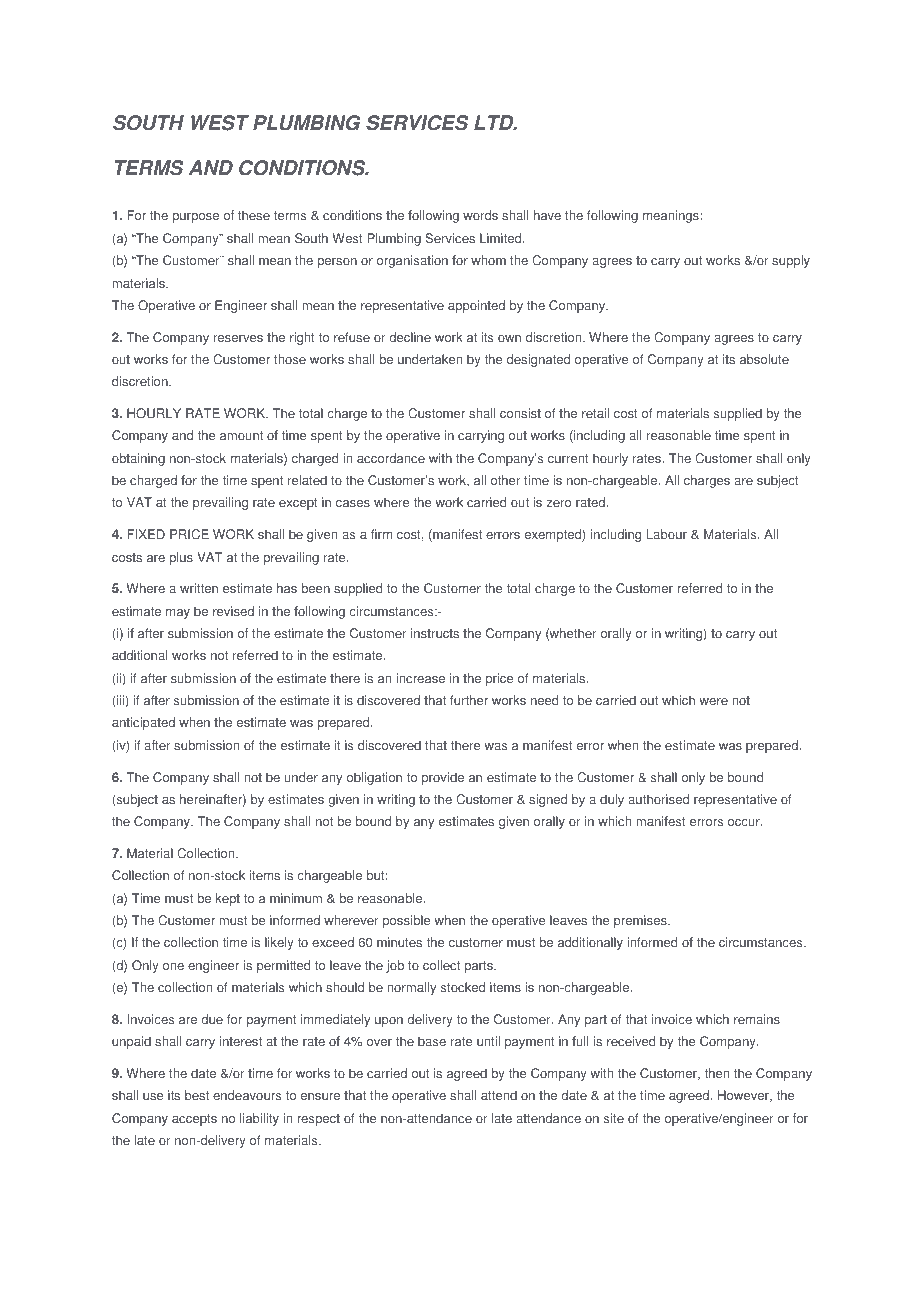 The image size is (924, 1308). What do you see at coordinates (233, 611) in the page?
I see `revised` at bounding box center [233, 611].
